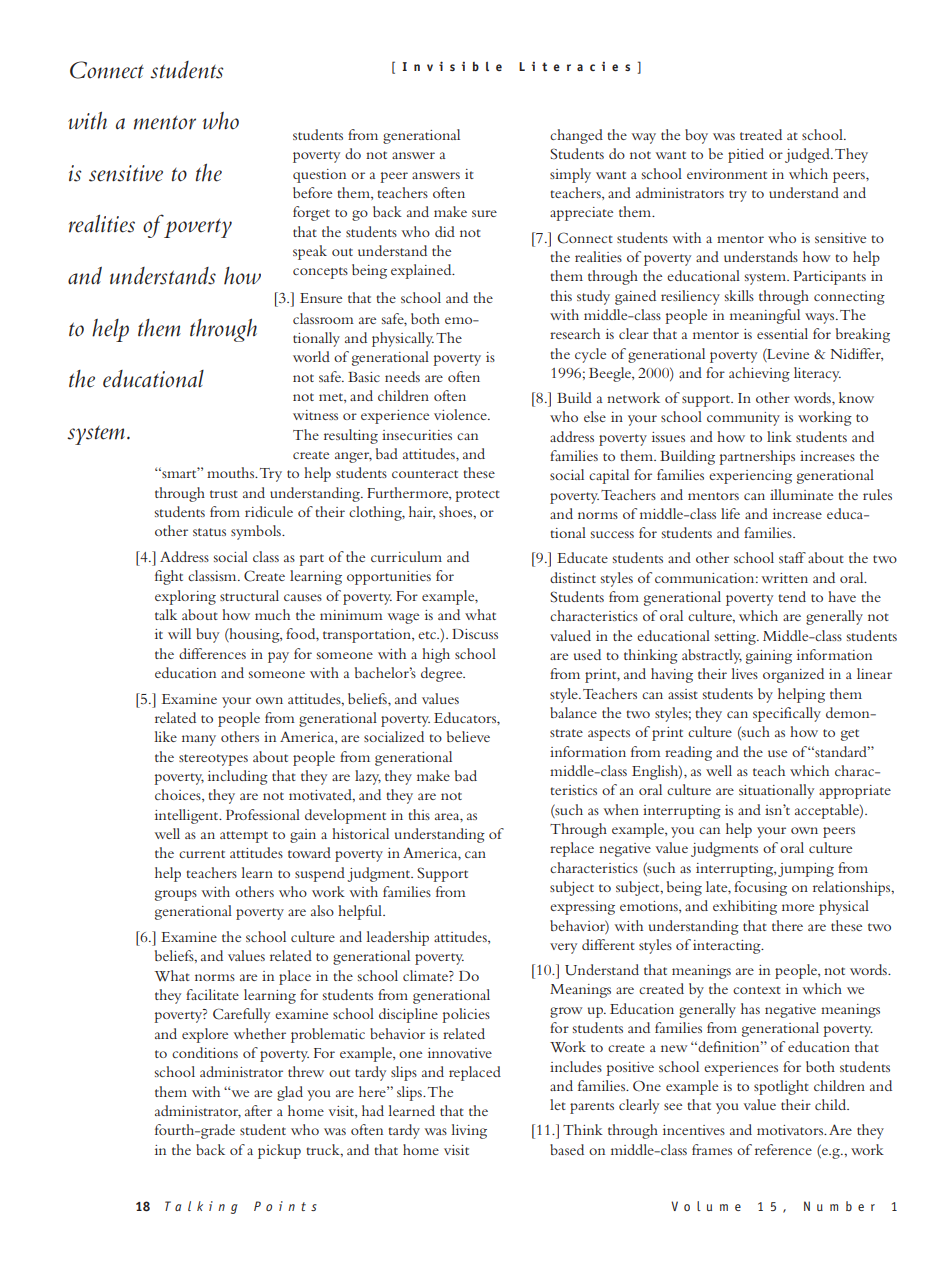 This image has width=952, height=1275. What do you see at coordinates (570, 175) in the image?
I see `simply` at bounding box center [570, 175].
